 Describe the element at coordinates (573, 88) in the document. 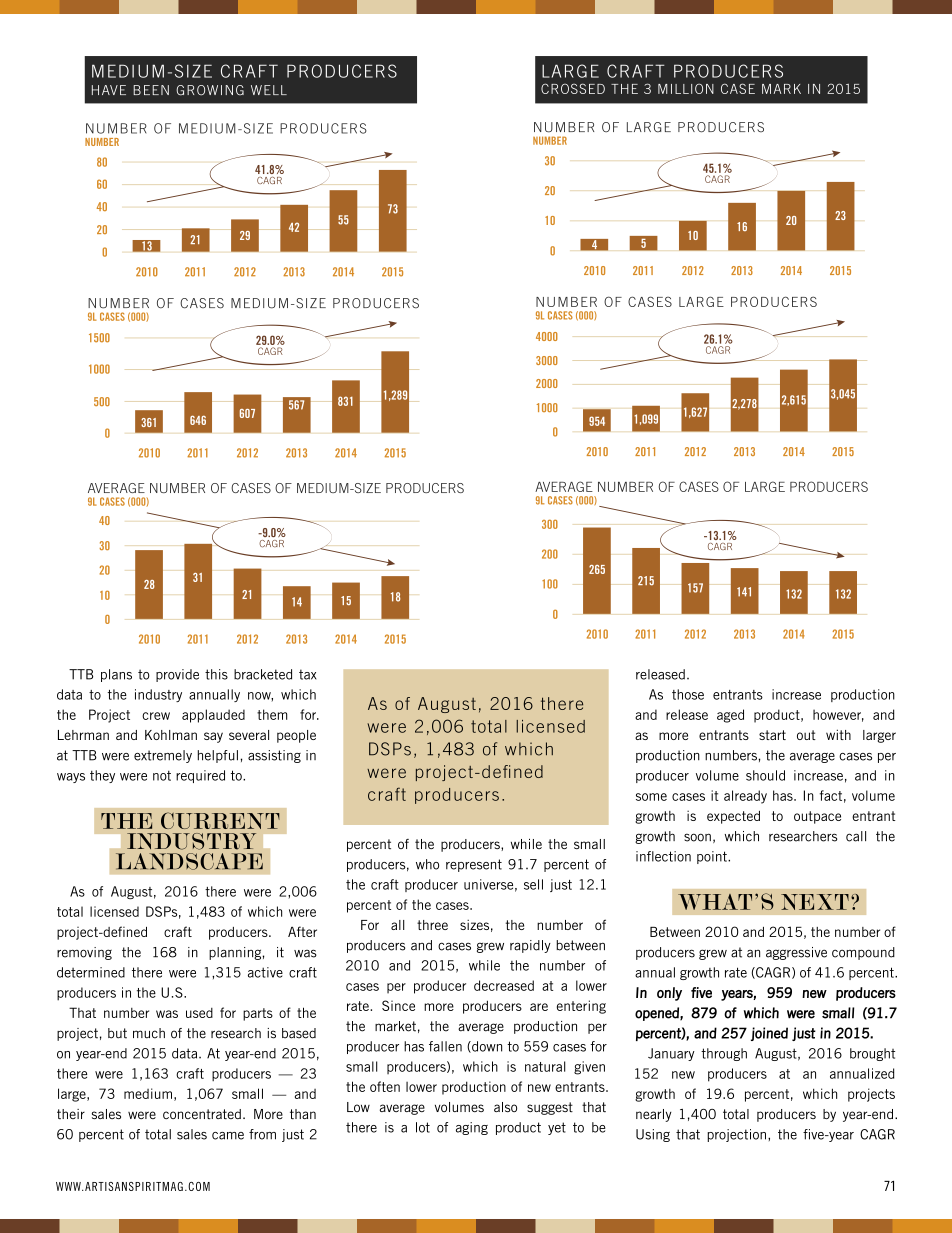

I see `CROSSED` at that location.
